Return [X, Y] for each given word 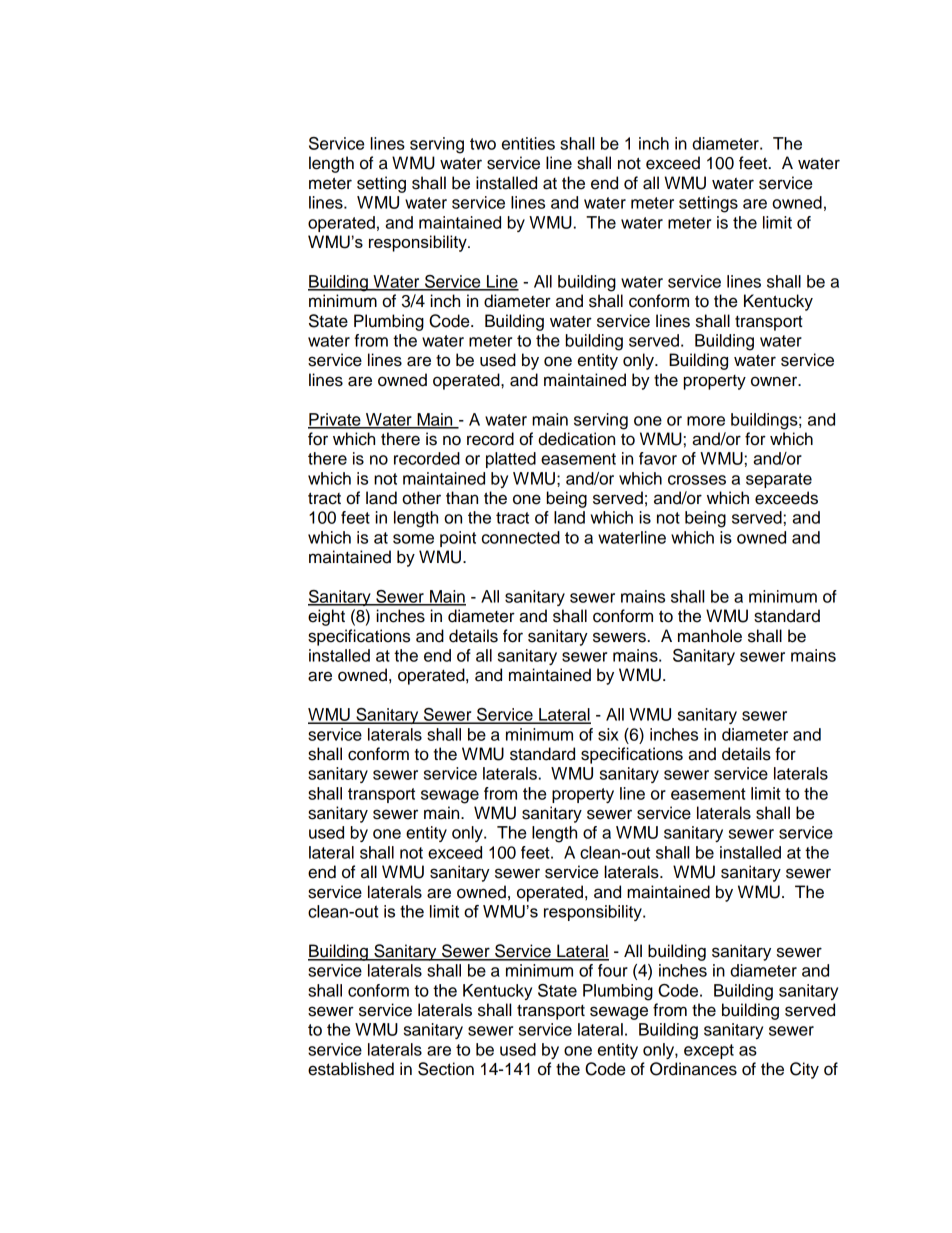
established [351, 1069]
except [709, 1051]
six [608, 734]
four [613, 970]
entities [528, 143]
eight [326, 617]
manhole [710, 636]
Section [446, 1069]
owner [775, 381]
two [483, 144]
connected [521, 537]
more [706, 421]
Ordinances [693, 1069]
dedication [576, 439]
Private [335, 420]
